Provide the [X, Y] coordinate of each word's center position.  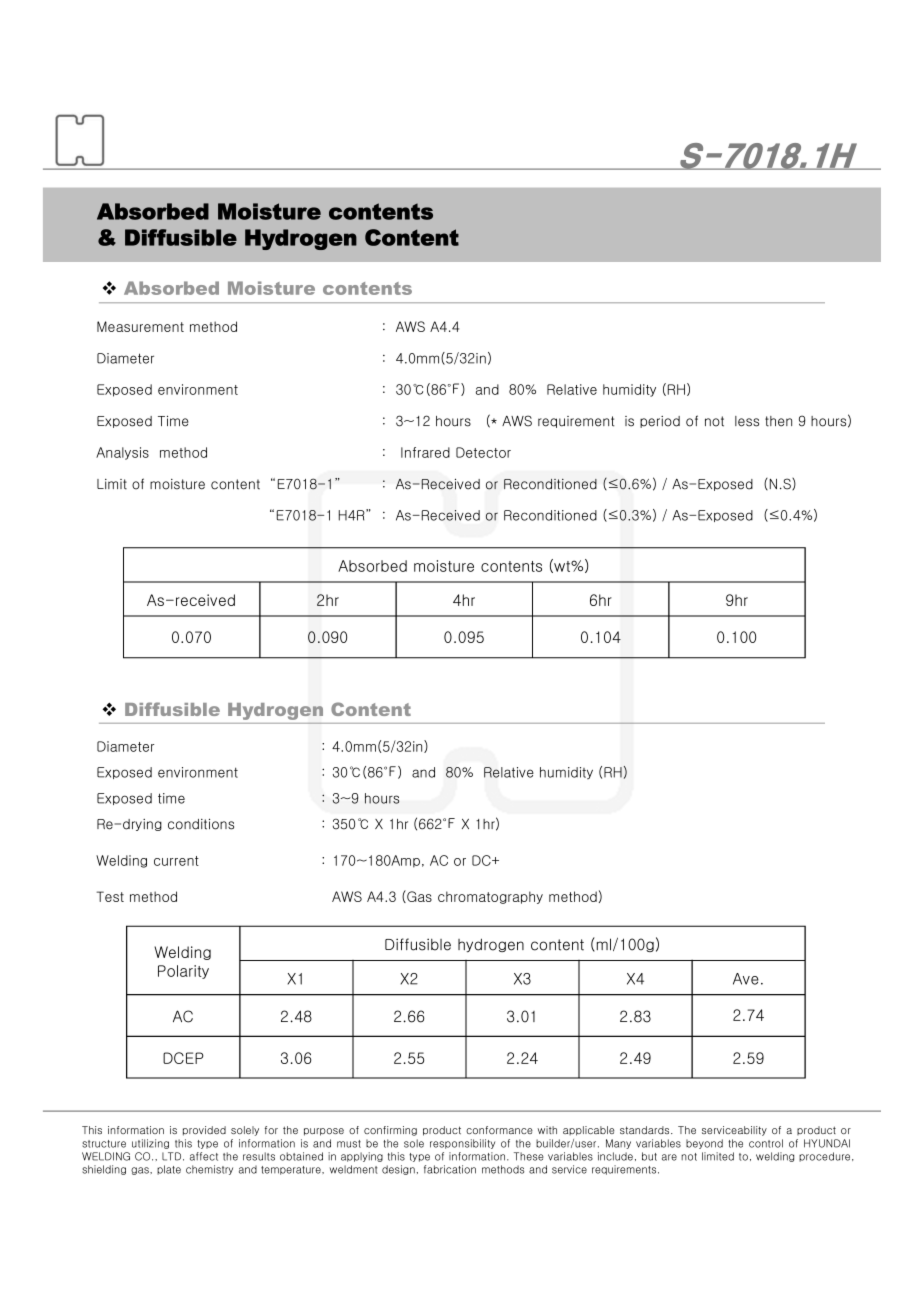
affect [204, 1156]
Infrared [425, 452]
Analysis [122, 453]
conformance [499, 1130]
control [766, 1143]
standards [646, 1130]
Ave [746, 979]
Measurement [140, 326]
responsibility [462, 1144]
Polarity [183, 972]
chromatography [490, 897]
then [778, 421]
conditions [201, 824]
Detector [483, 452]
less [747, 421]
